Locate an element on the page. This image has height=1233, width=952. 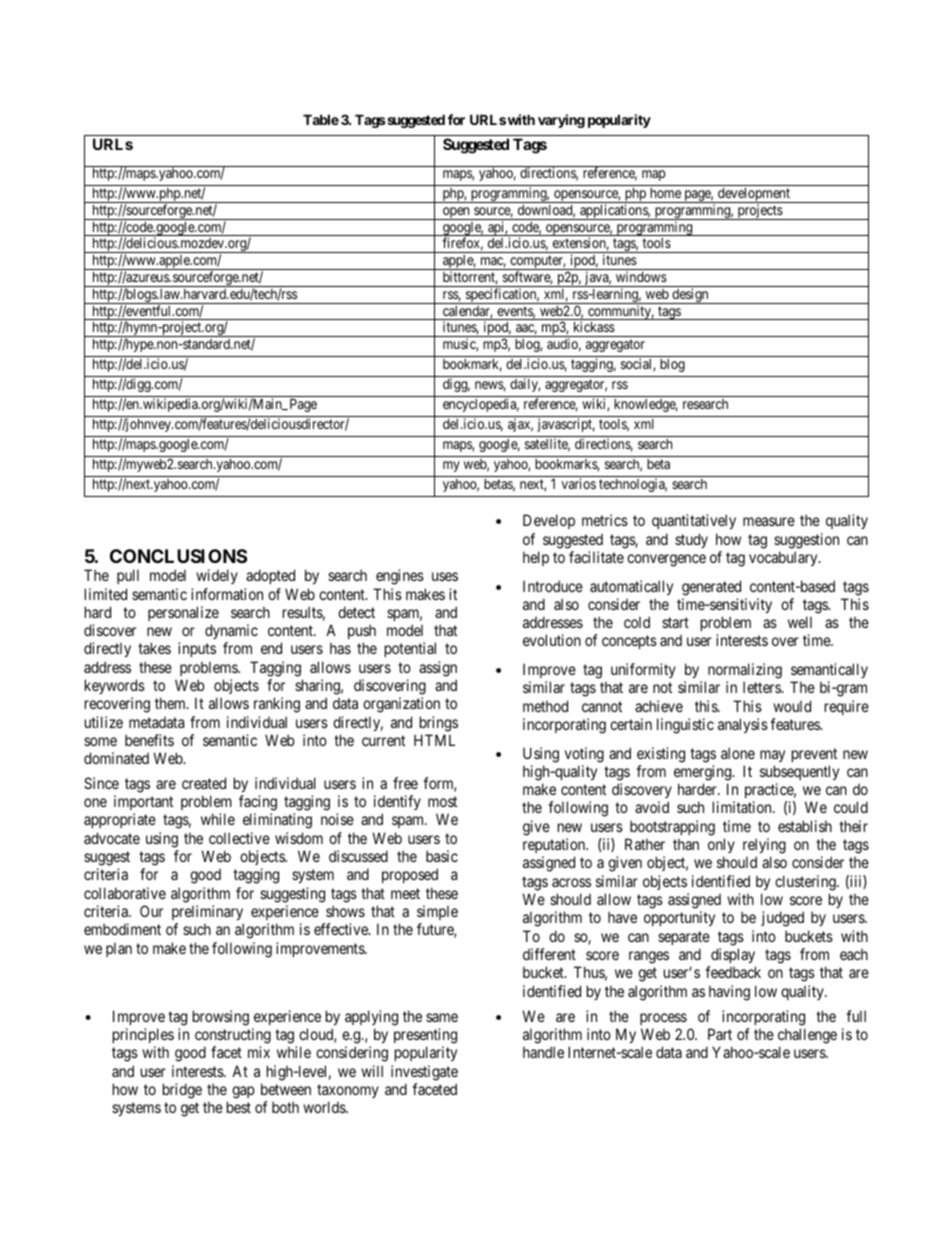
measure is located at coordinates (769, 521).
